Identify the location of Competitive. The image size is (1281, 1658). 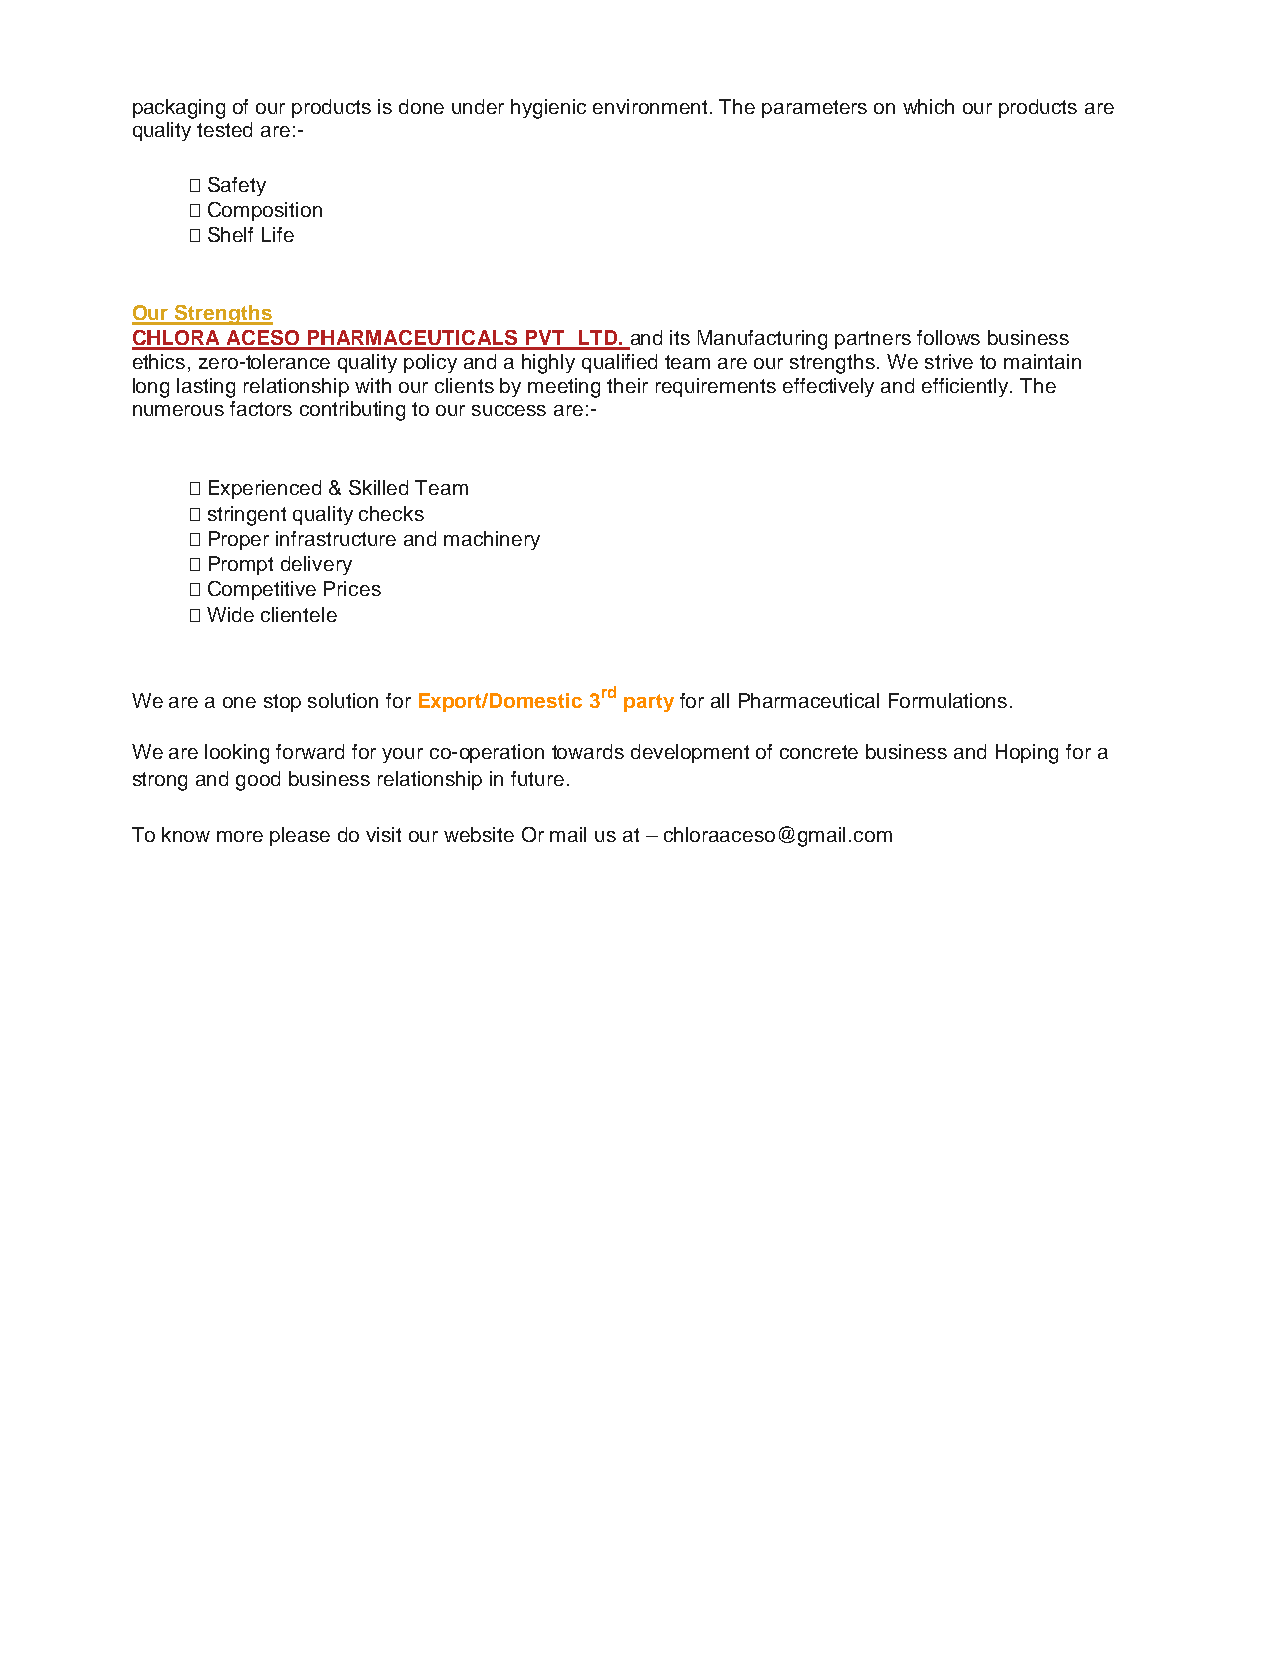
(262, 590).
